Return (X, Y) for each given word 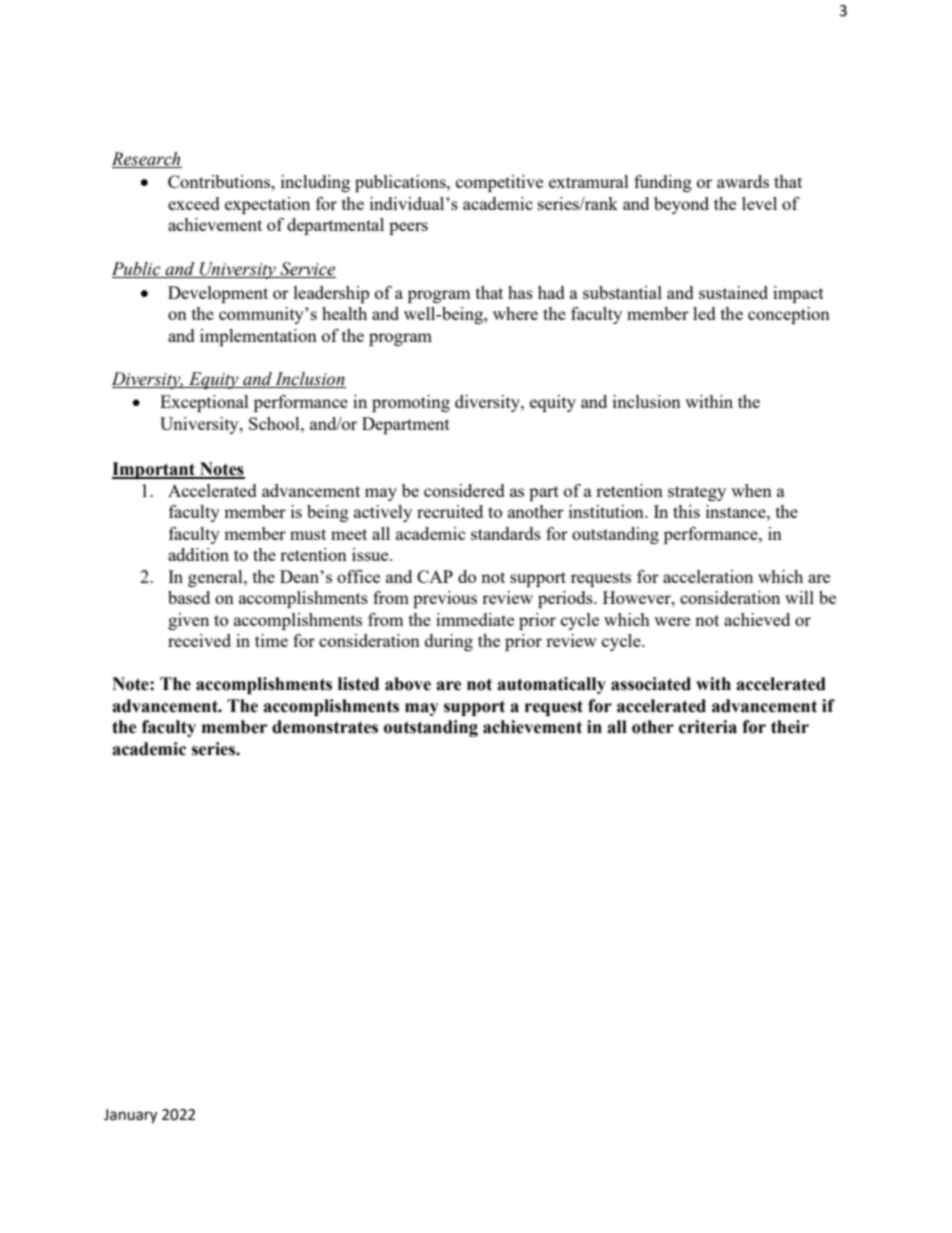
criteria (708, 727)
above (408, 684)
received (199, 640)
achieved (757, 619)
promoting (411, 403)
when (751, 490)
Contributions (220, 181)
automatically (551, 685)
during (449, 642)
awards (743, 181)
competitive (499, 183)
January (130, 1116)
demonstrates (325, 727)
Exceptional (204, 403)
